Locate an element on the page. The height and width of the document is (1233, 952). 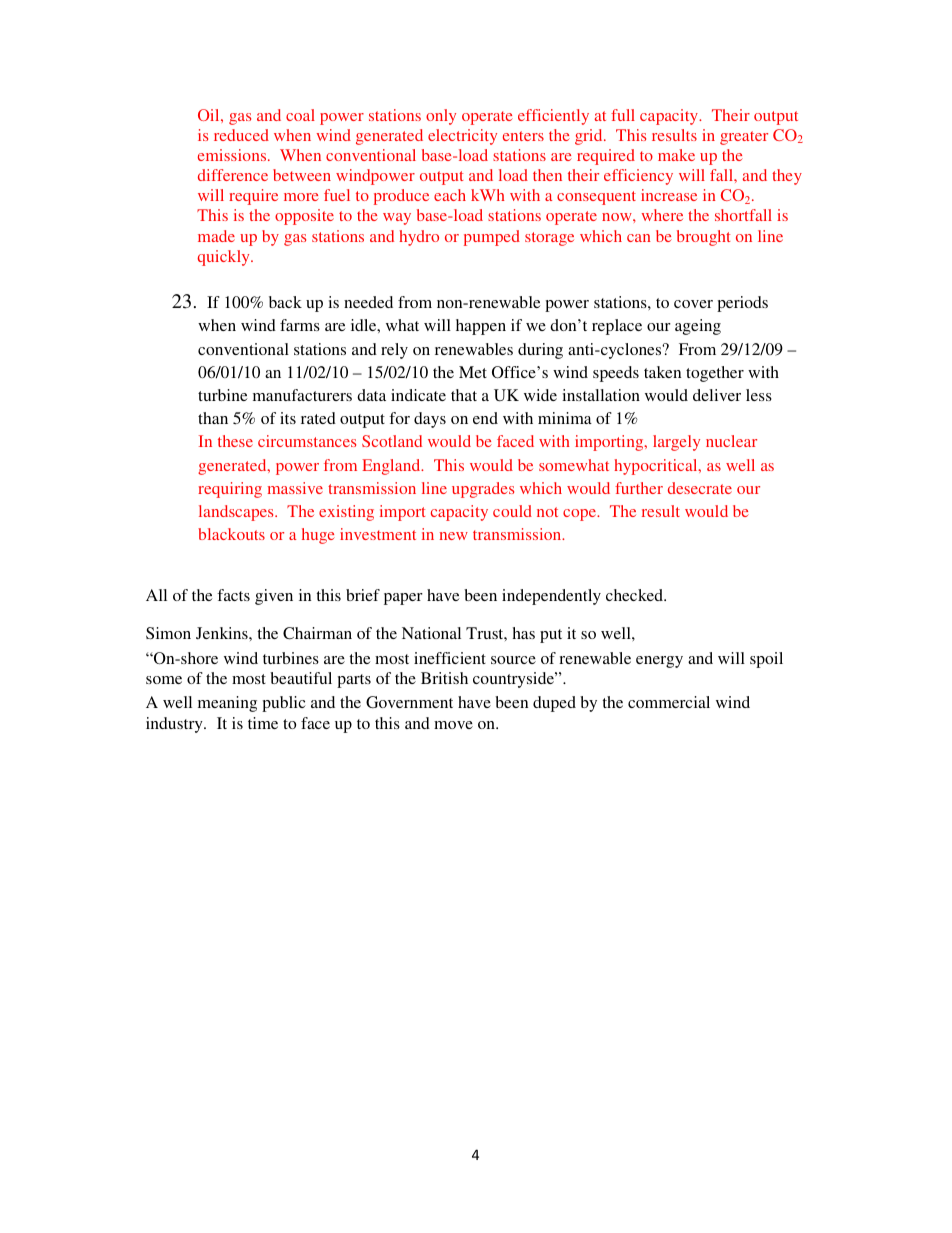
could is located at coordinates (512, 511).
